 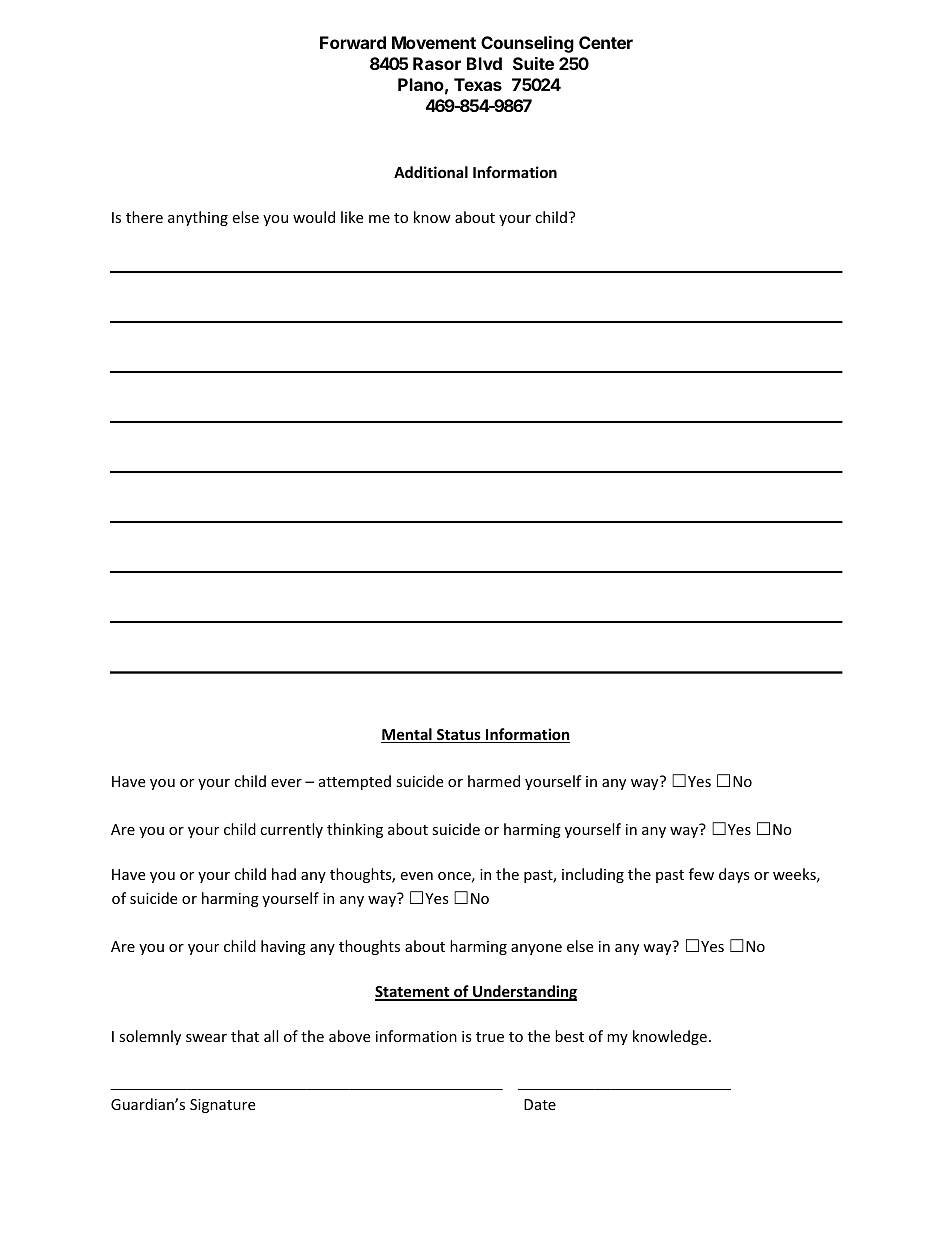 I want to click on like, so click(x=352, y=217).
